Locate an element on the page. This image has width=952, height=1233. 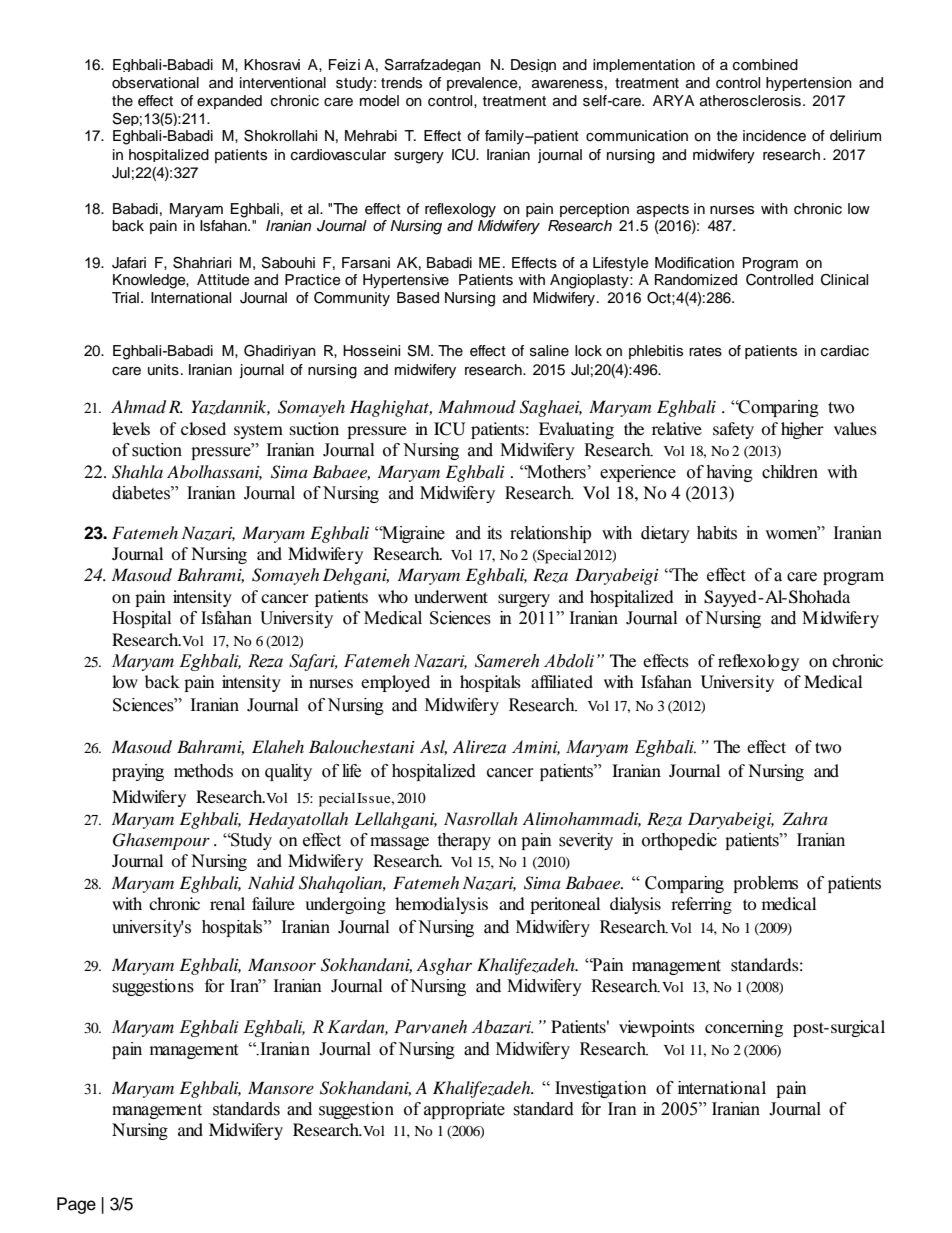
atherosclerosis is located at coordinates (750, 101).
